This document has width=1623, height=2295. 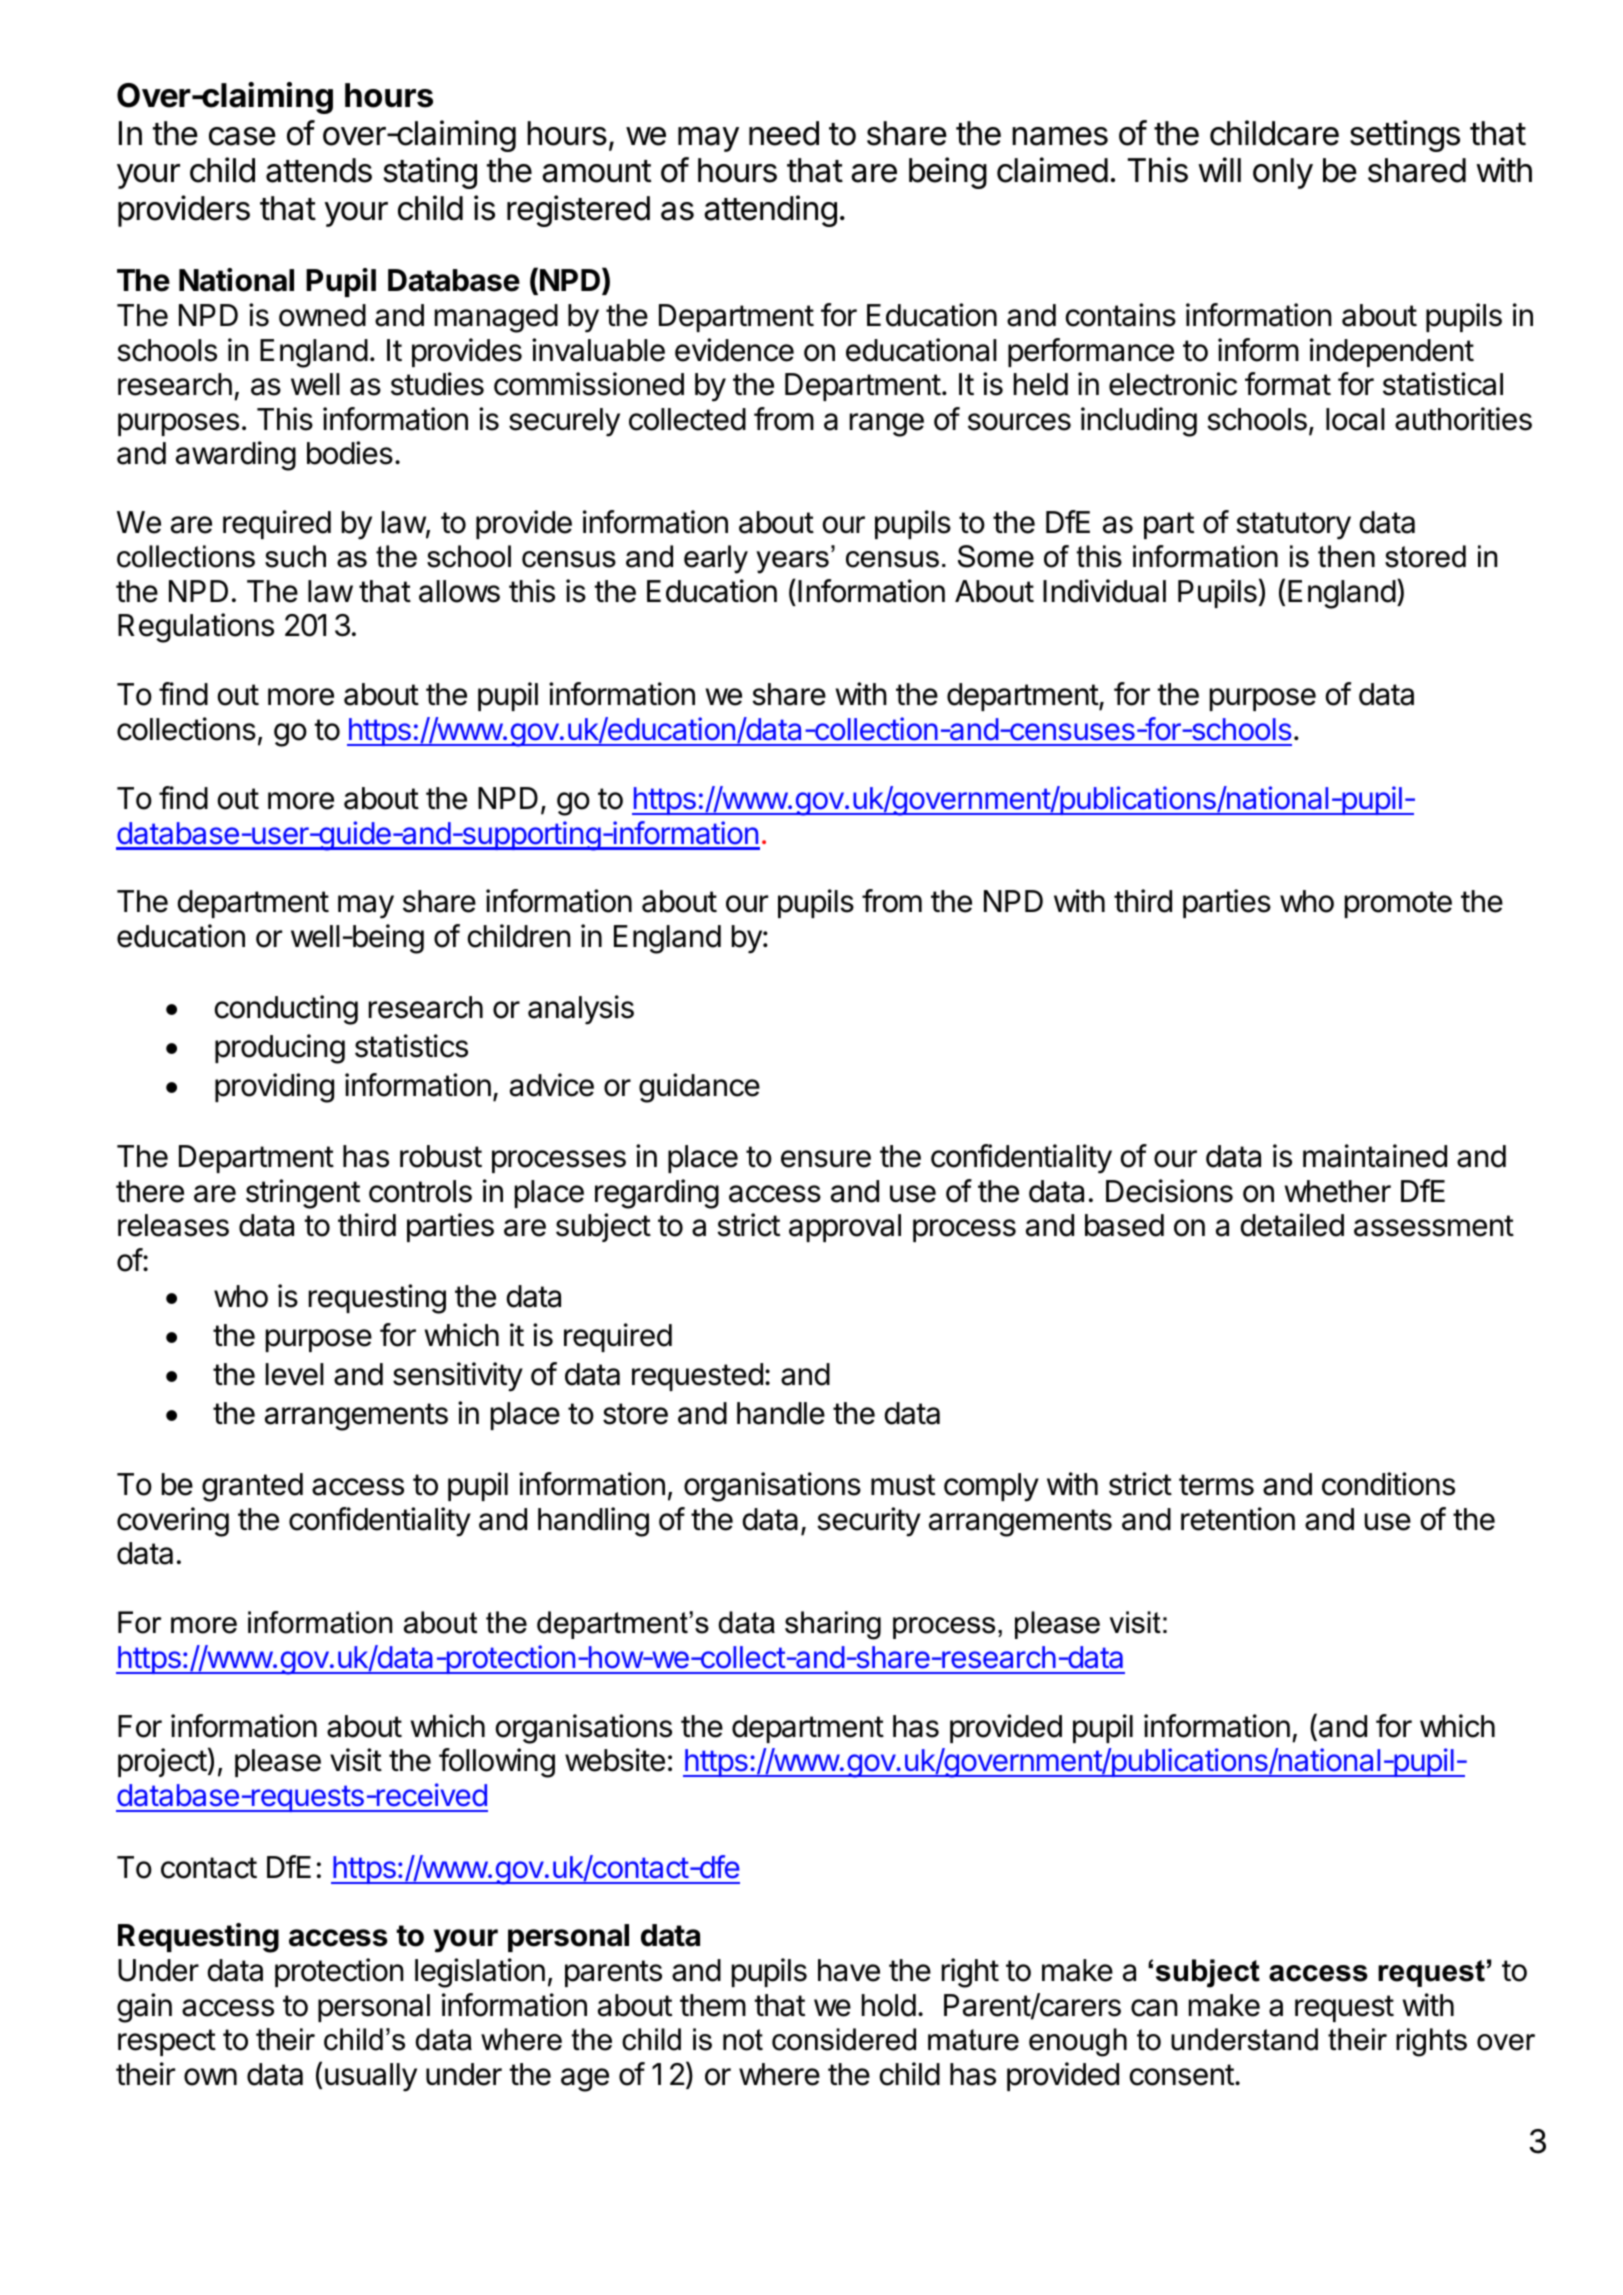 What do you see at coordinates (781, 1413) in the document?
I see `handle` at bounding box center [781, 1413].
